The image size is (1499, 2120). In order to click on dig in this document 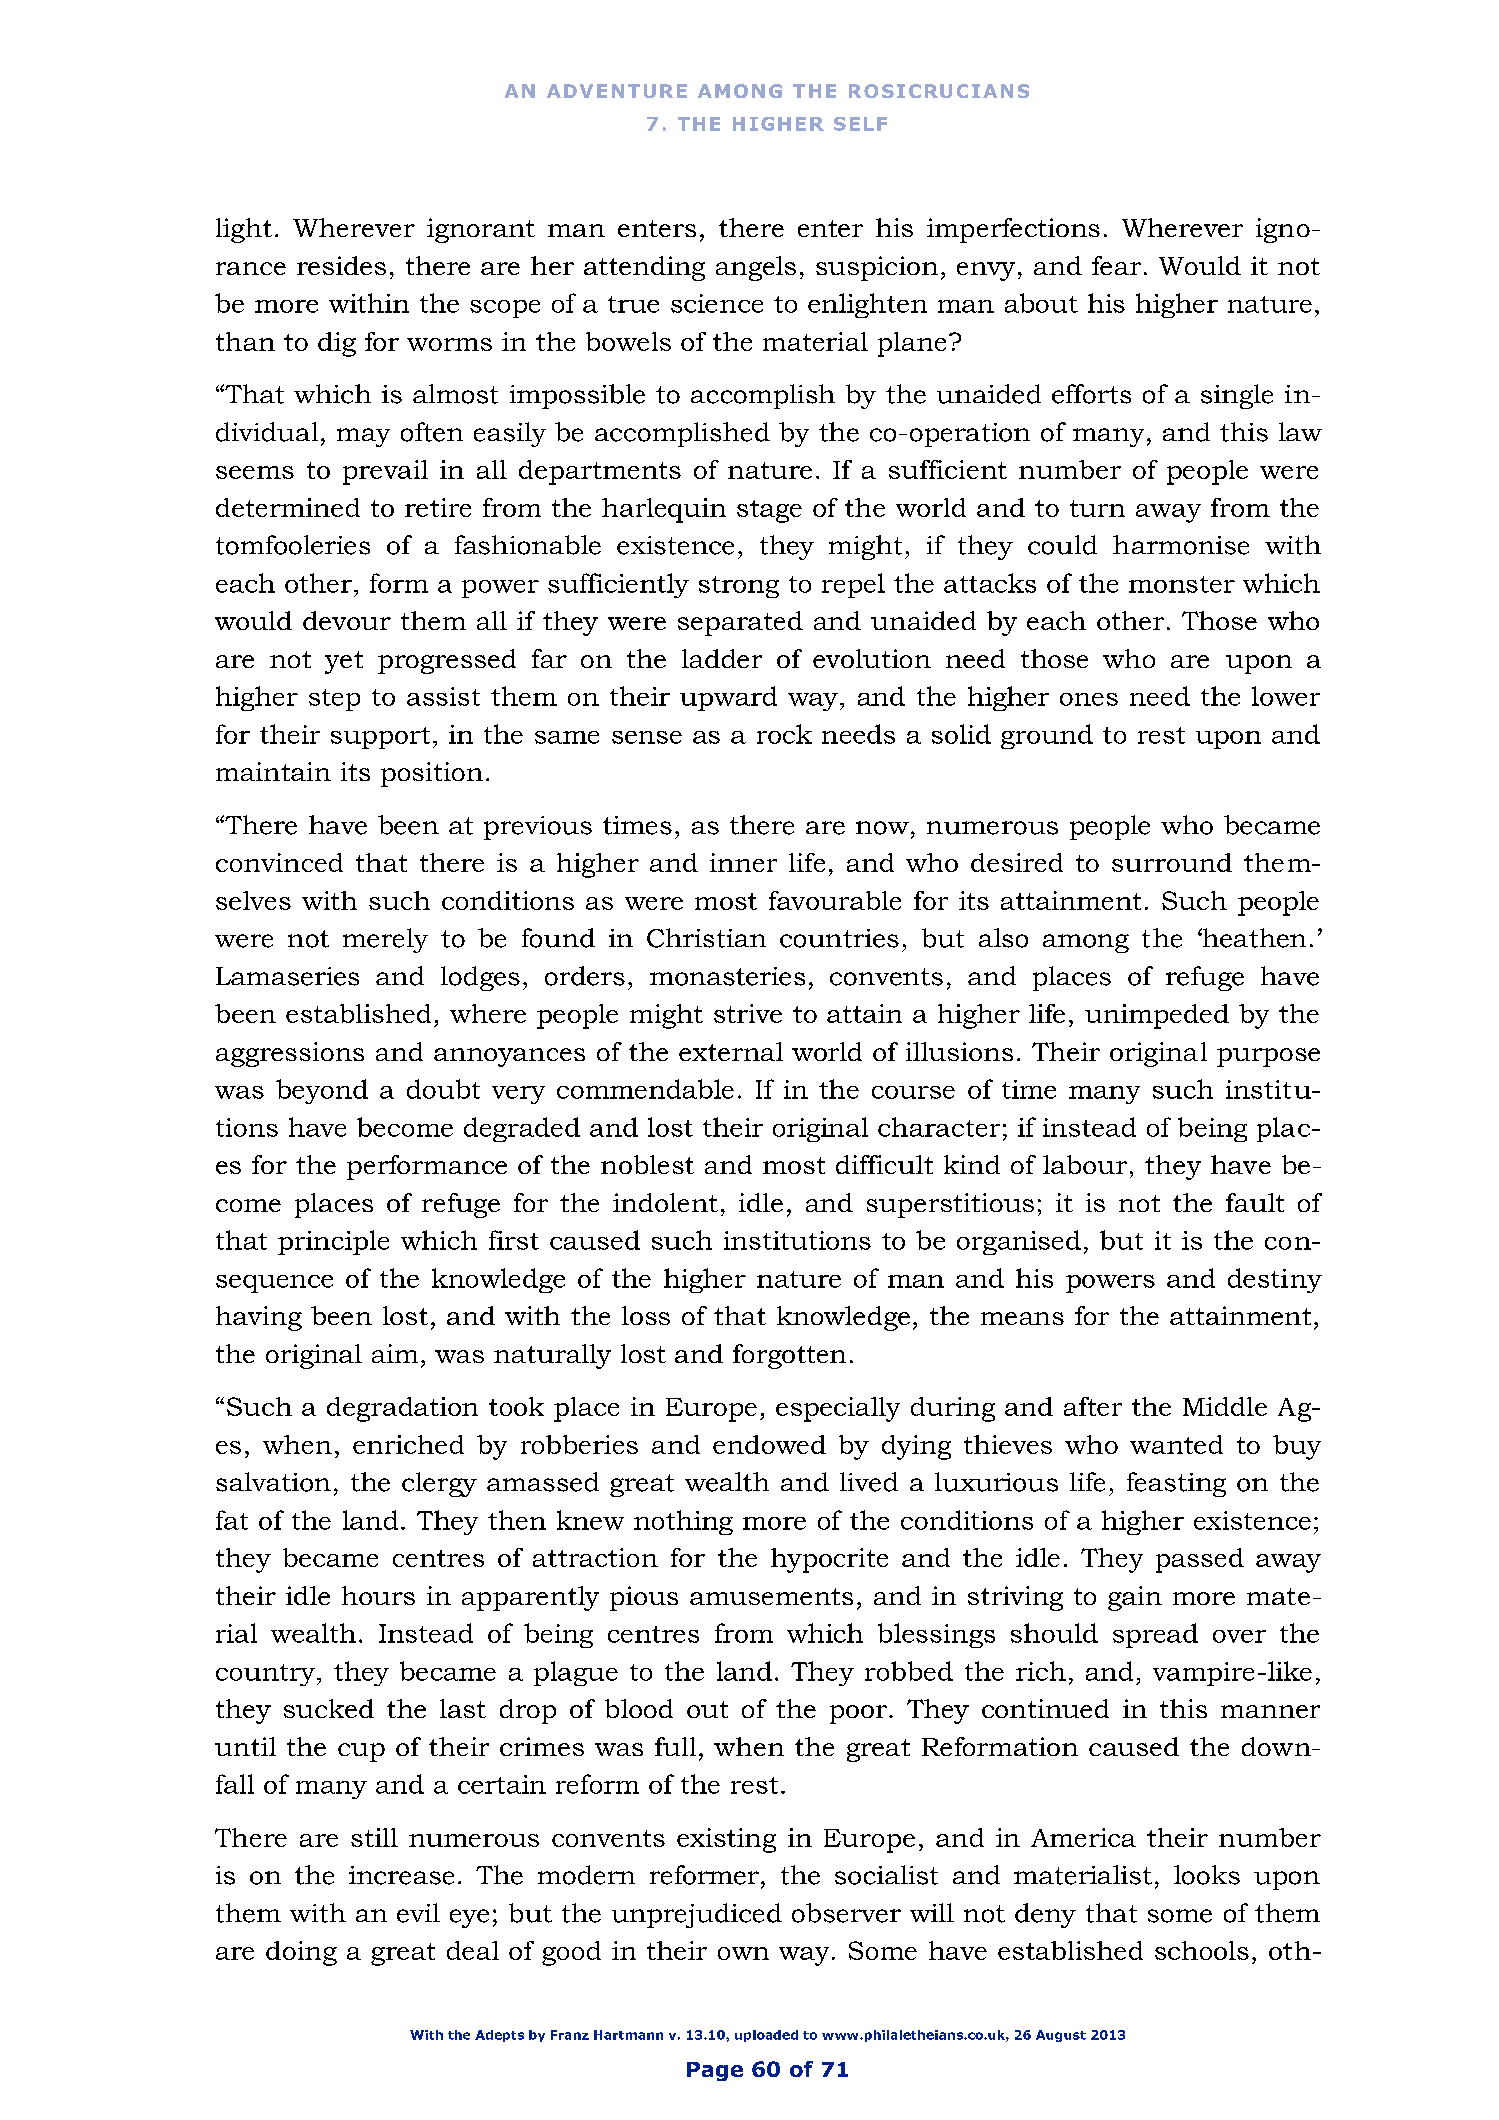, I will do `click(337, 344)`.
